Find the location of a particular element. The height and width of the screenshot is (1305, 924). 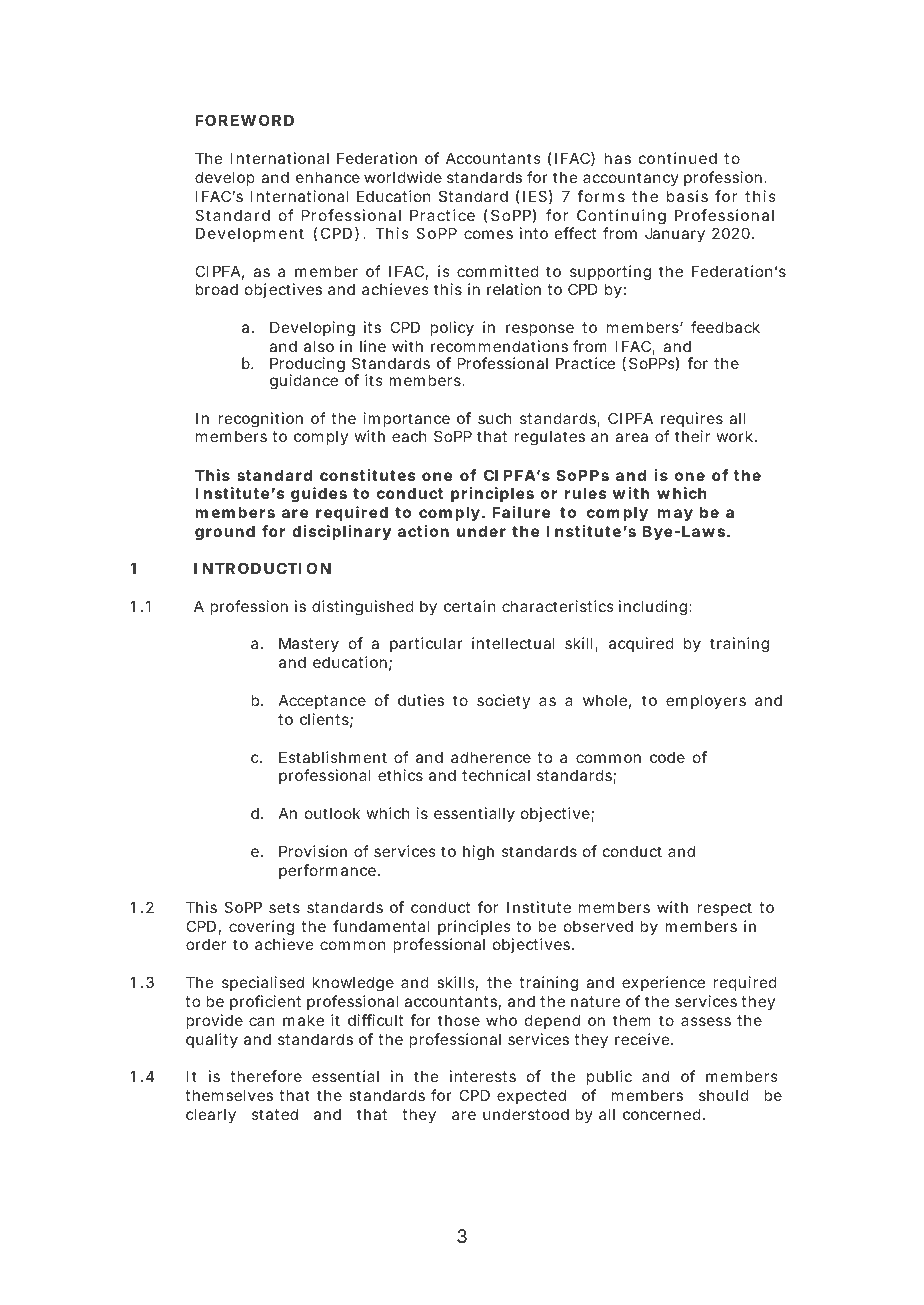

FOREWORD is located at coordinates (244, 120).
